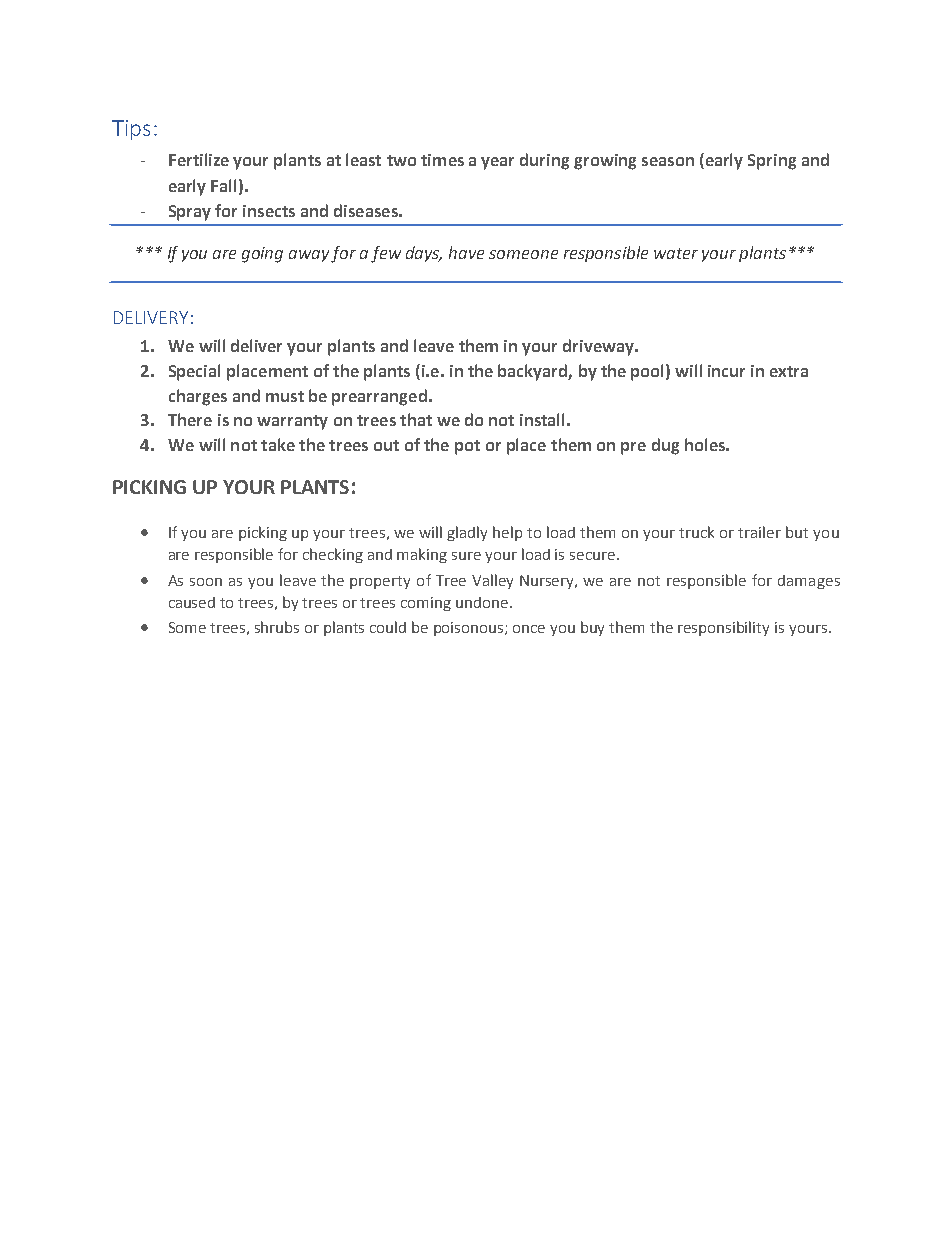 The width and height of the screenshot is (952, 1233). I want to click on caused, so click(192, 602).
